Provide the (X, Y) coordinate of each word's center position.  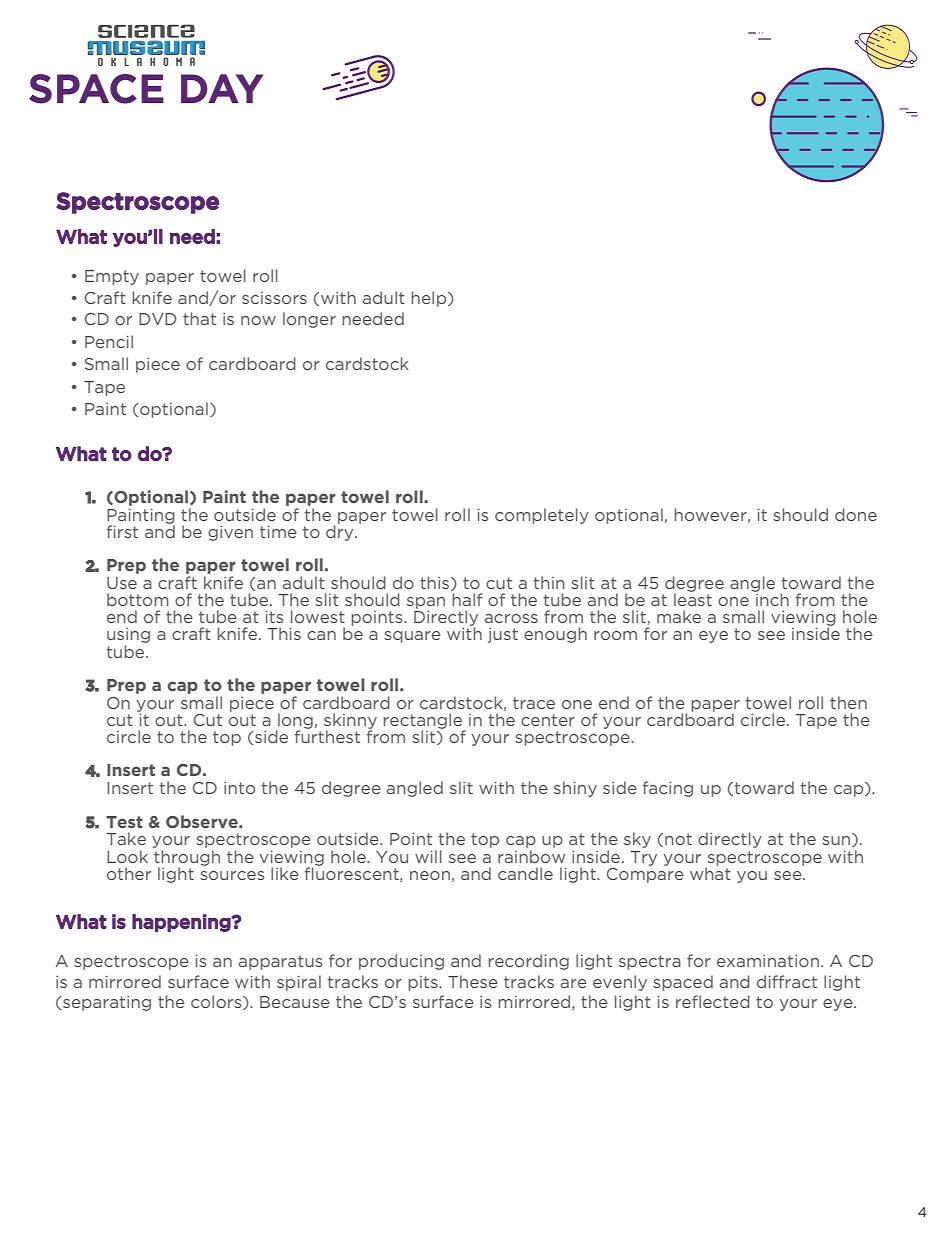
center (548, 720)
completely (542, 516)
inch (771, 598)
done (856, 514)
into (239, 788)
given (230, 533)
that (199, 318)
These (473, 981)
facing (668, 789)
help (430, 299)
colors (217, 1002)
